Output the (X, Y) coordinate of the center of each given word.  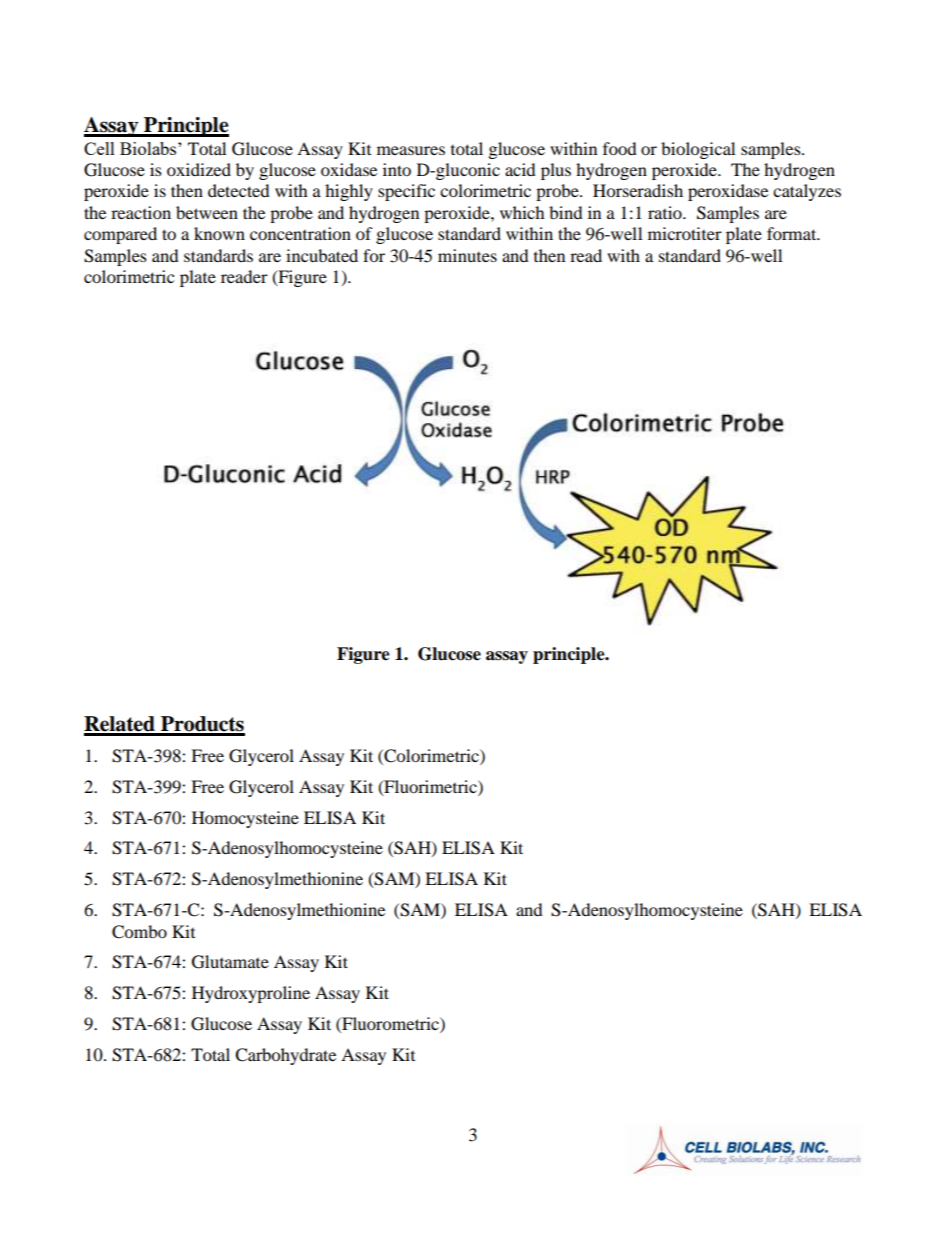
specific (406, 192)
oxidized (199, 169)
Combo (139, 932)
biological (698, 150)
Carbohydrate (285, 1056)
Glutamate (230, 962)
